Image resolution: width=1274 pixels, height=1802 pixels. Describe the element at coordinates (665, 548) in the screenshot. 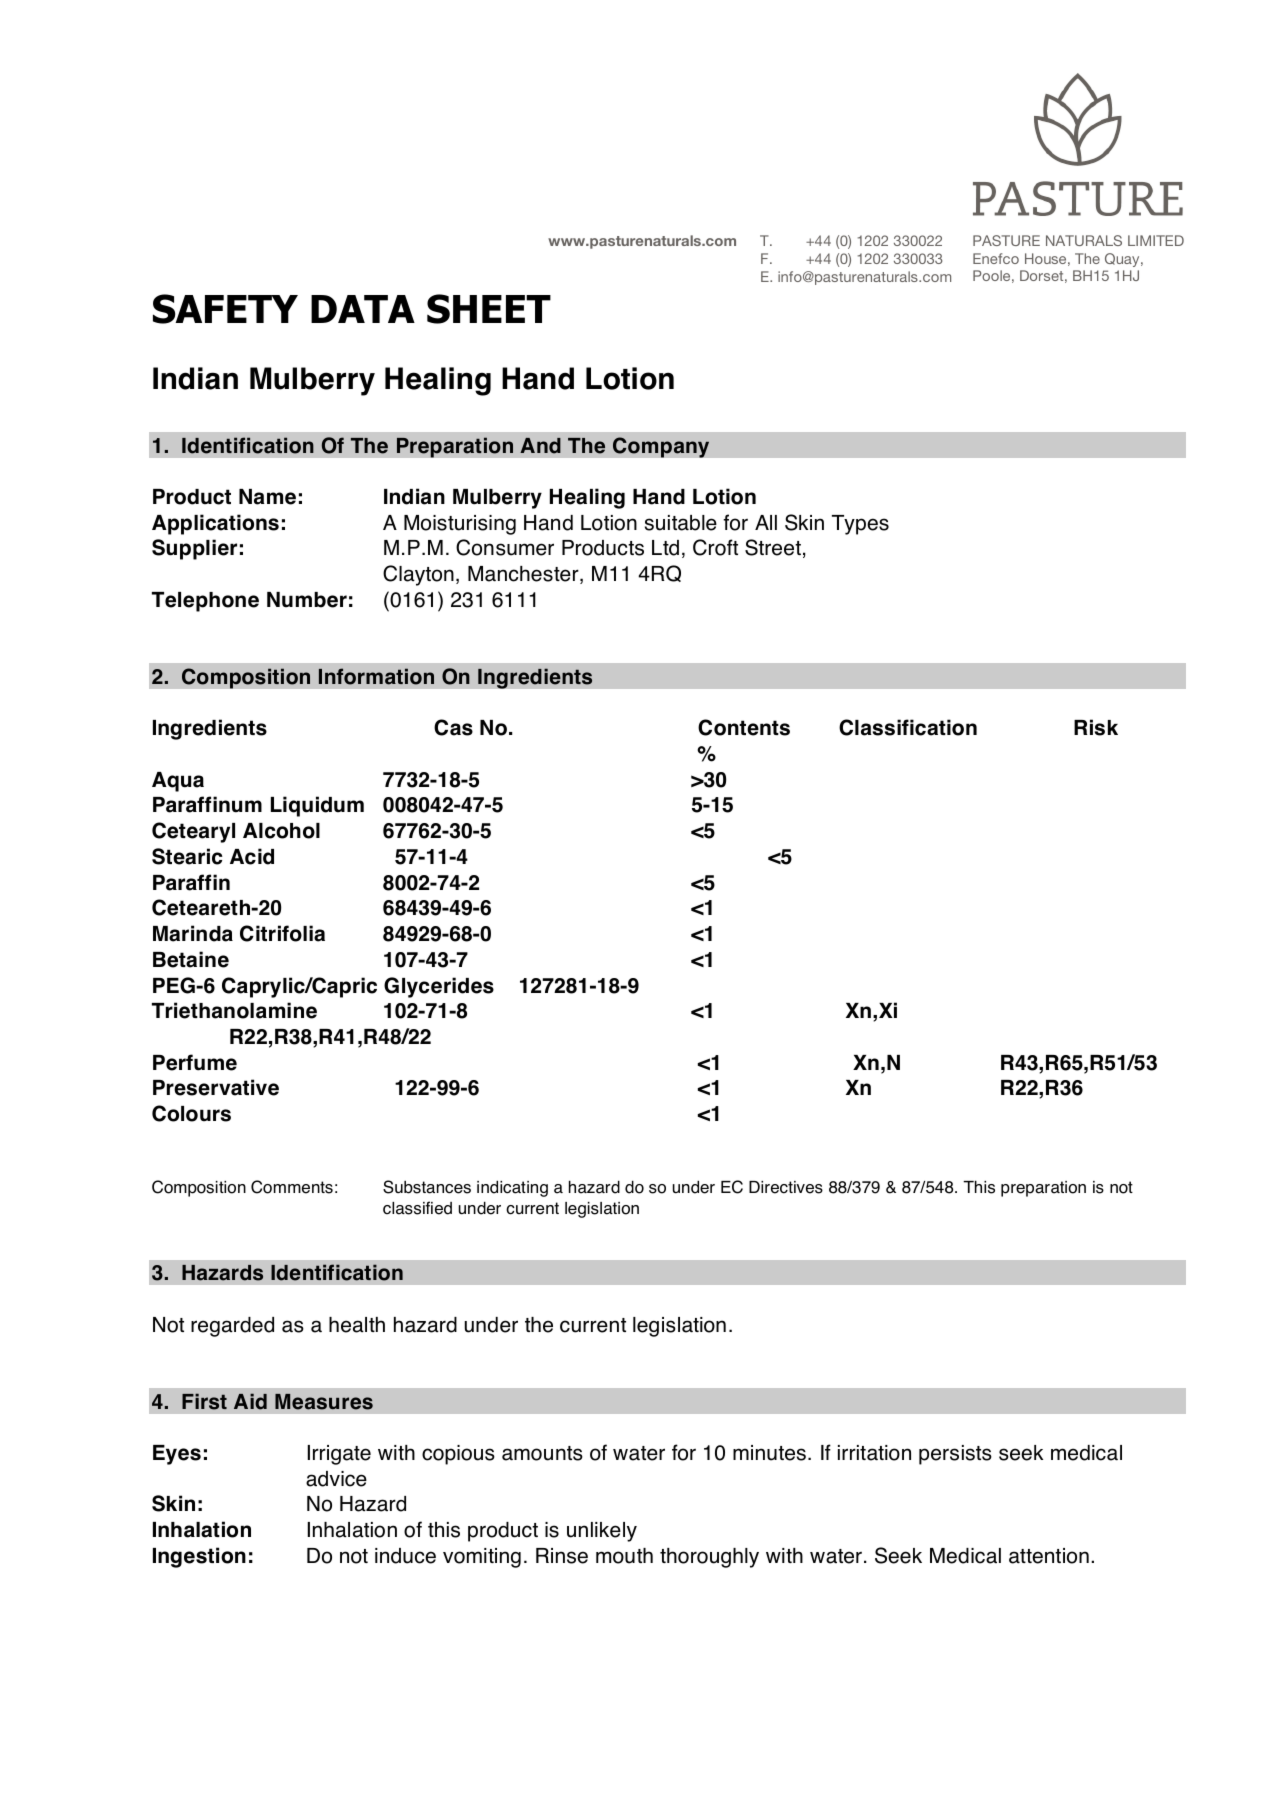

I see `Ltd` at that location.
